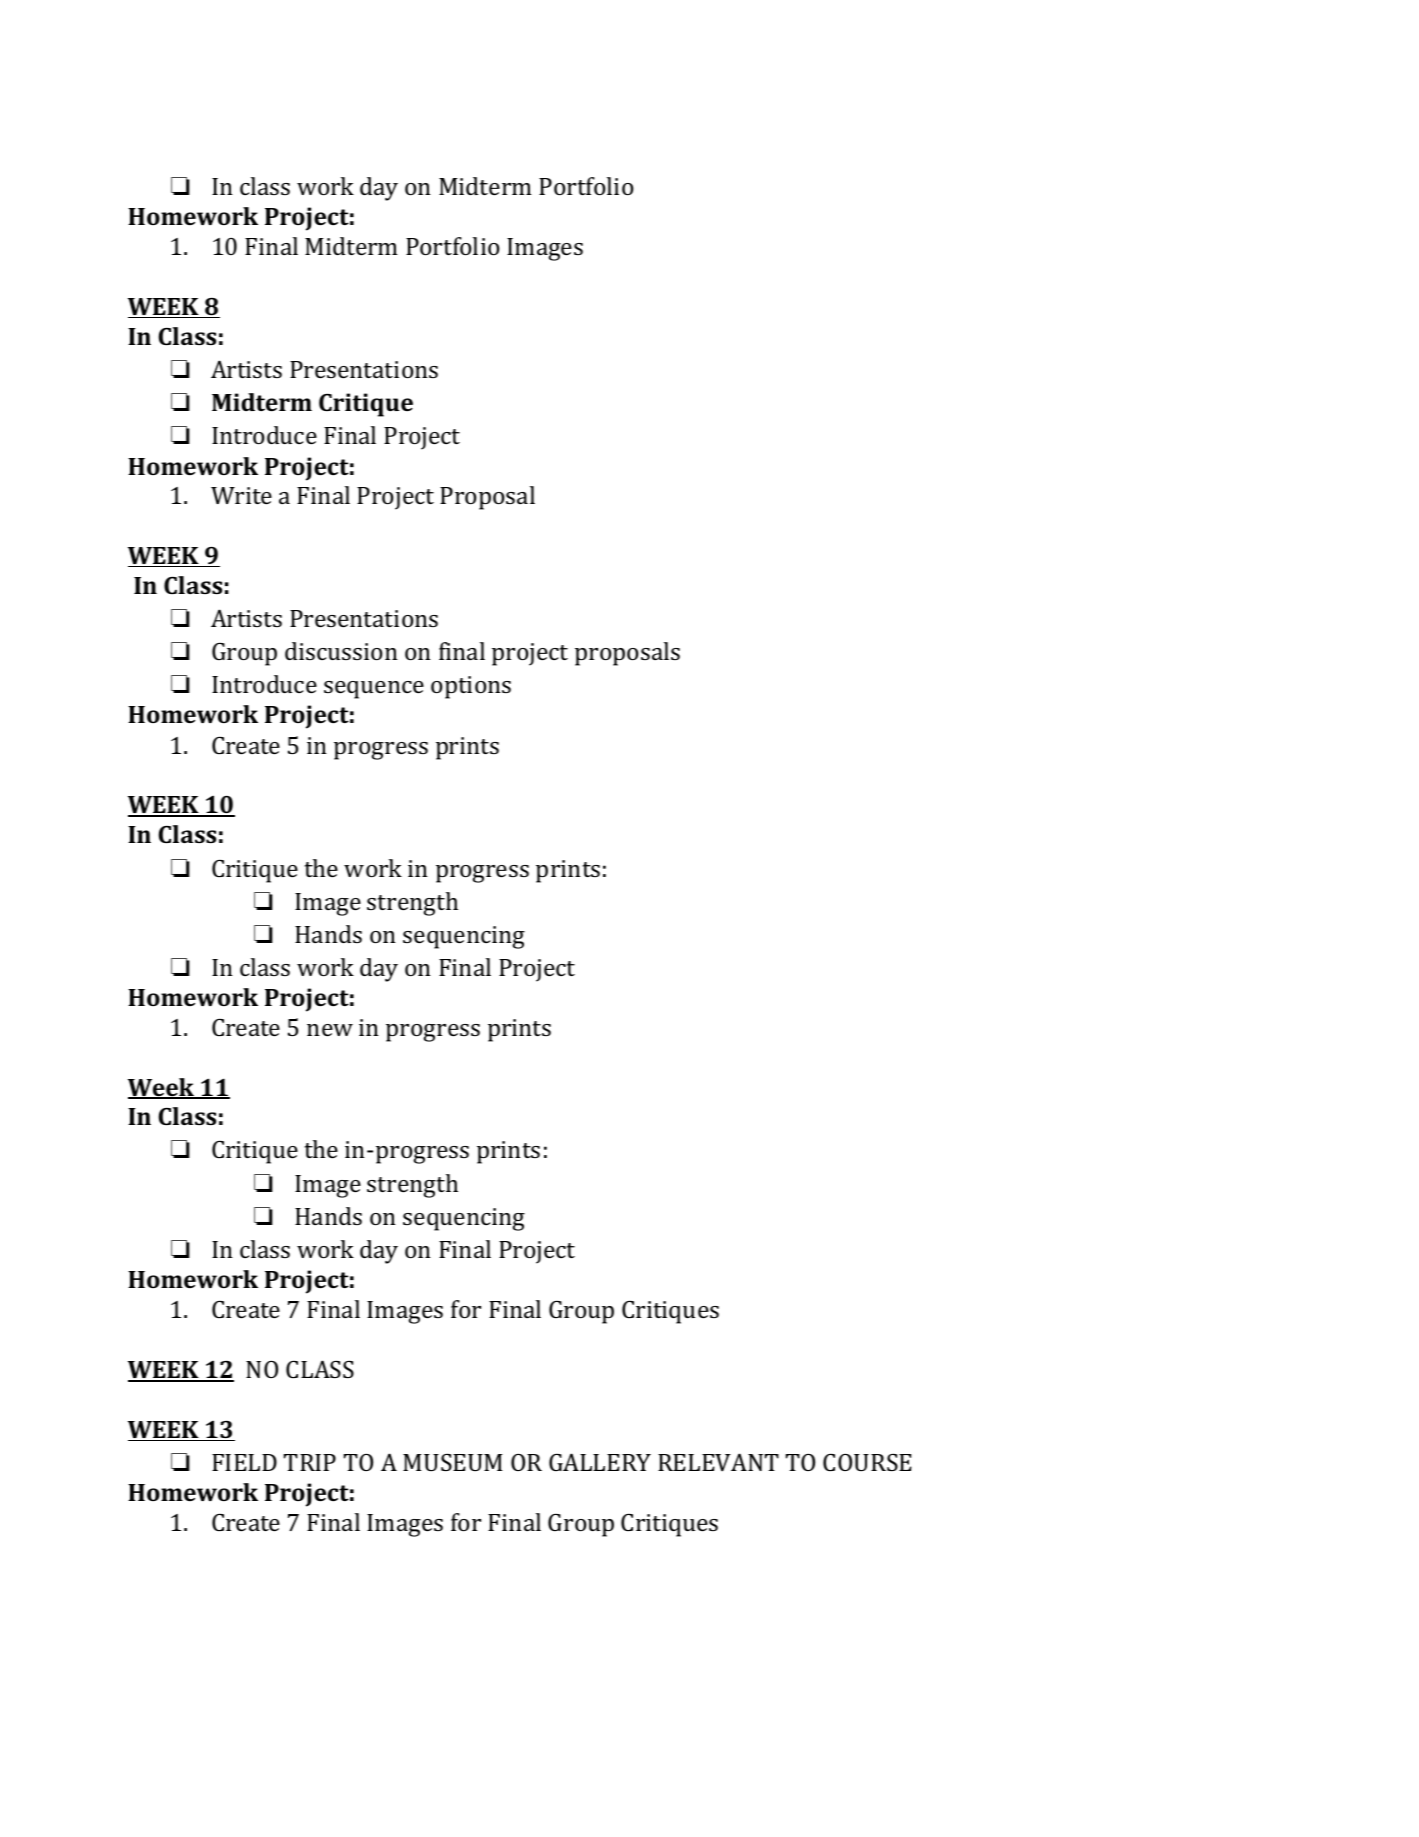 The width and height of the page is (1419, 1837). What do you see at coordinates (374, 690) in the page?
I see `sequence` at bounding box center [374, 690].
